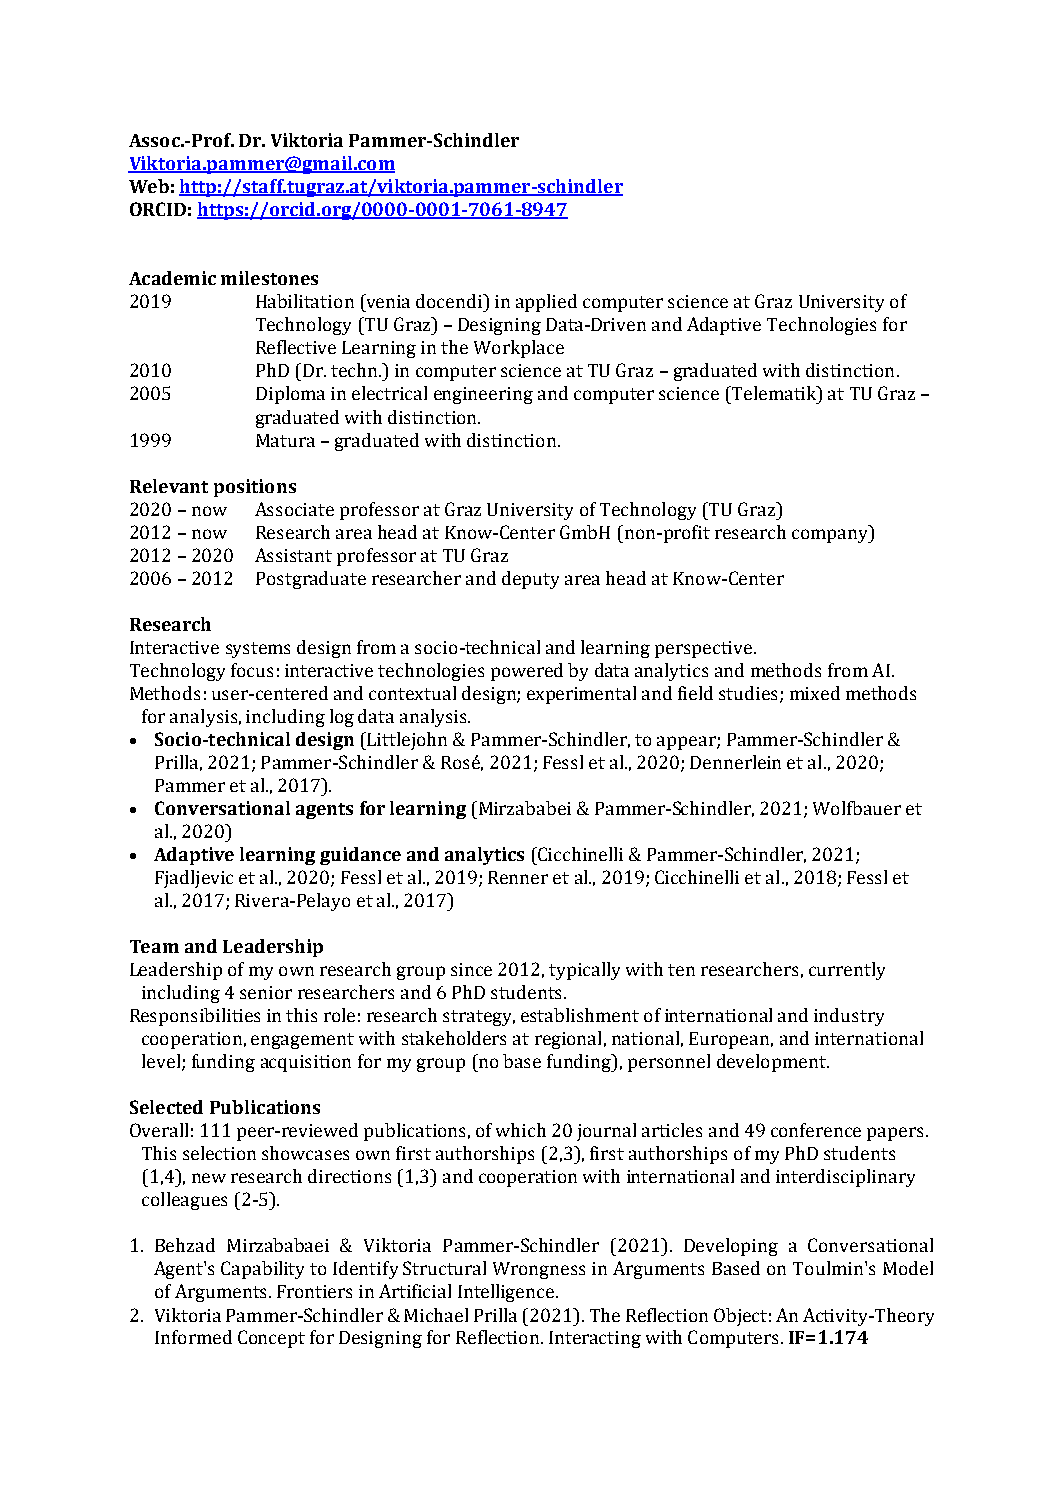  What do you see at coordinates (252, 670) in the document?
I see `focus` at bounding box center [252, 670].
